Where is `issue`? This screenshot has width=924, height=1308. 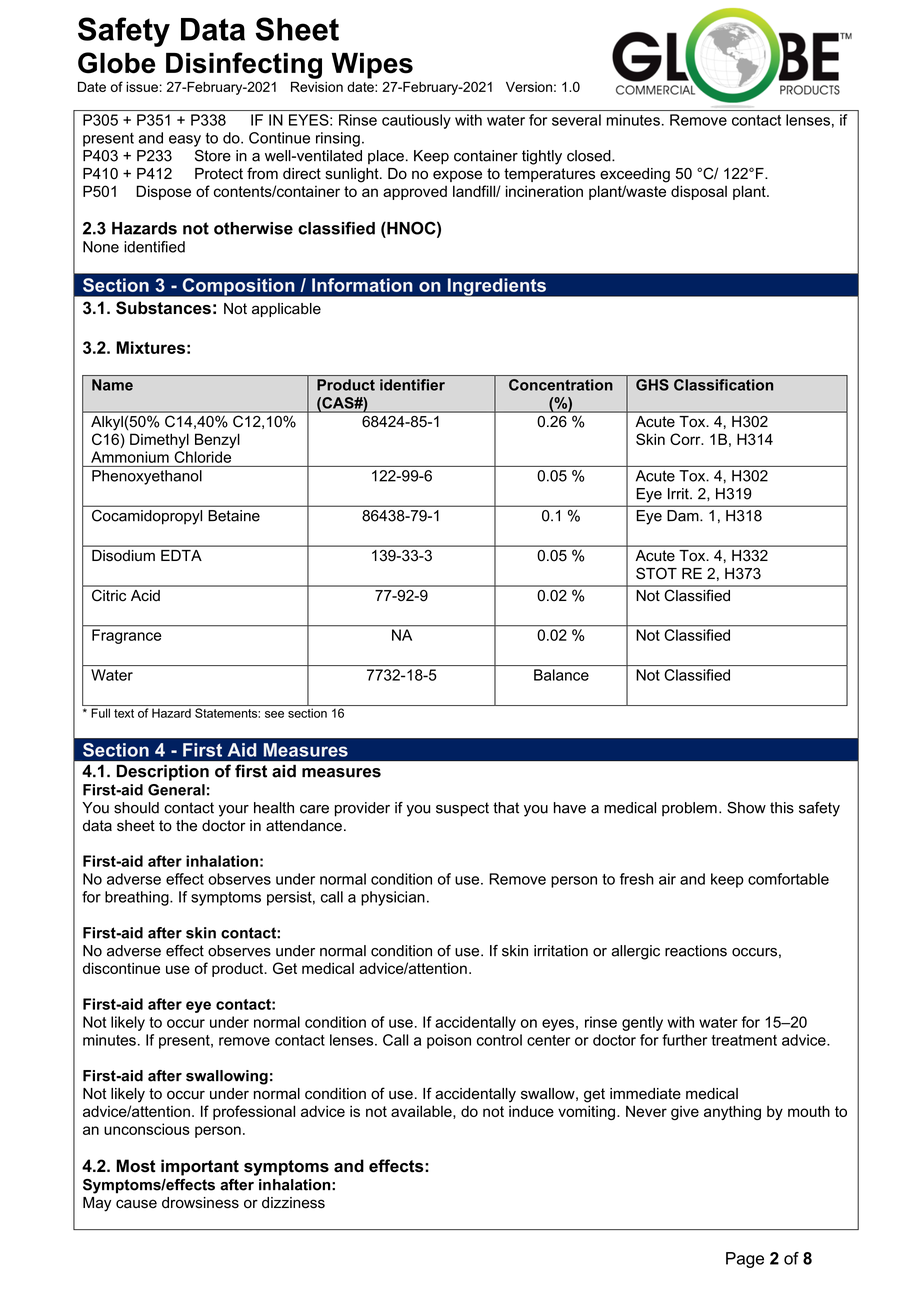 issue is located at coordinates (142, 87).
